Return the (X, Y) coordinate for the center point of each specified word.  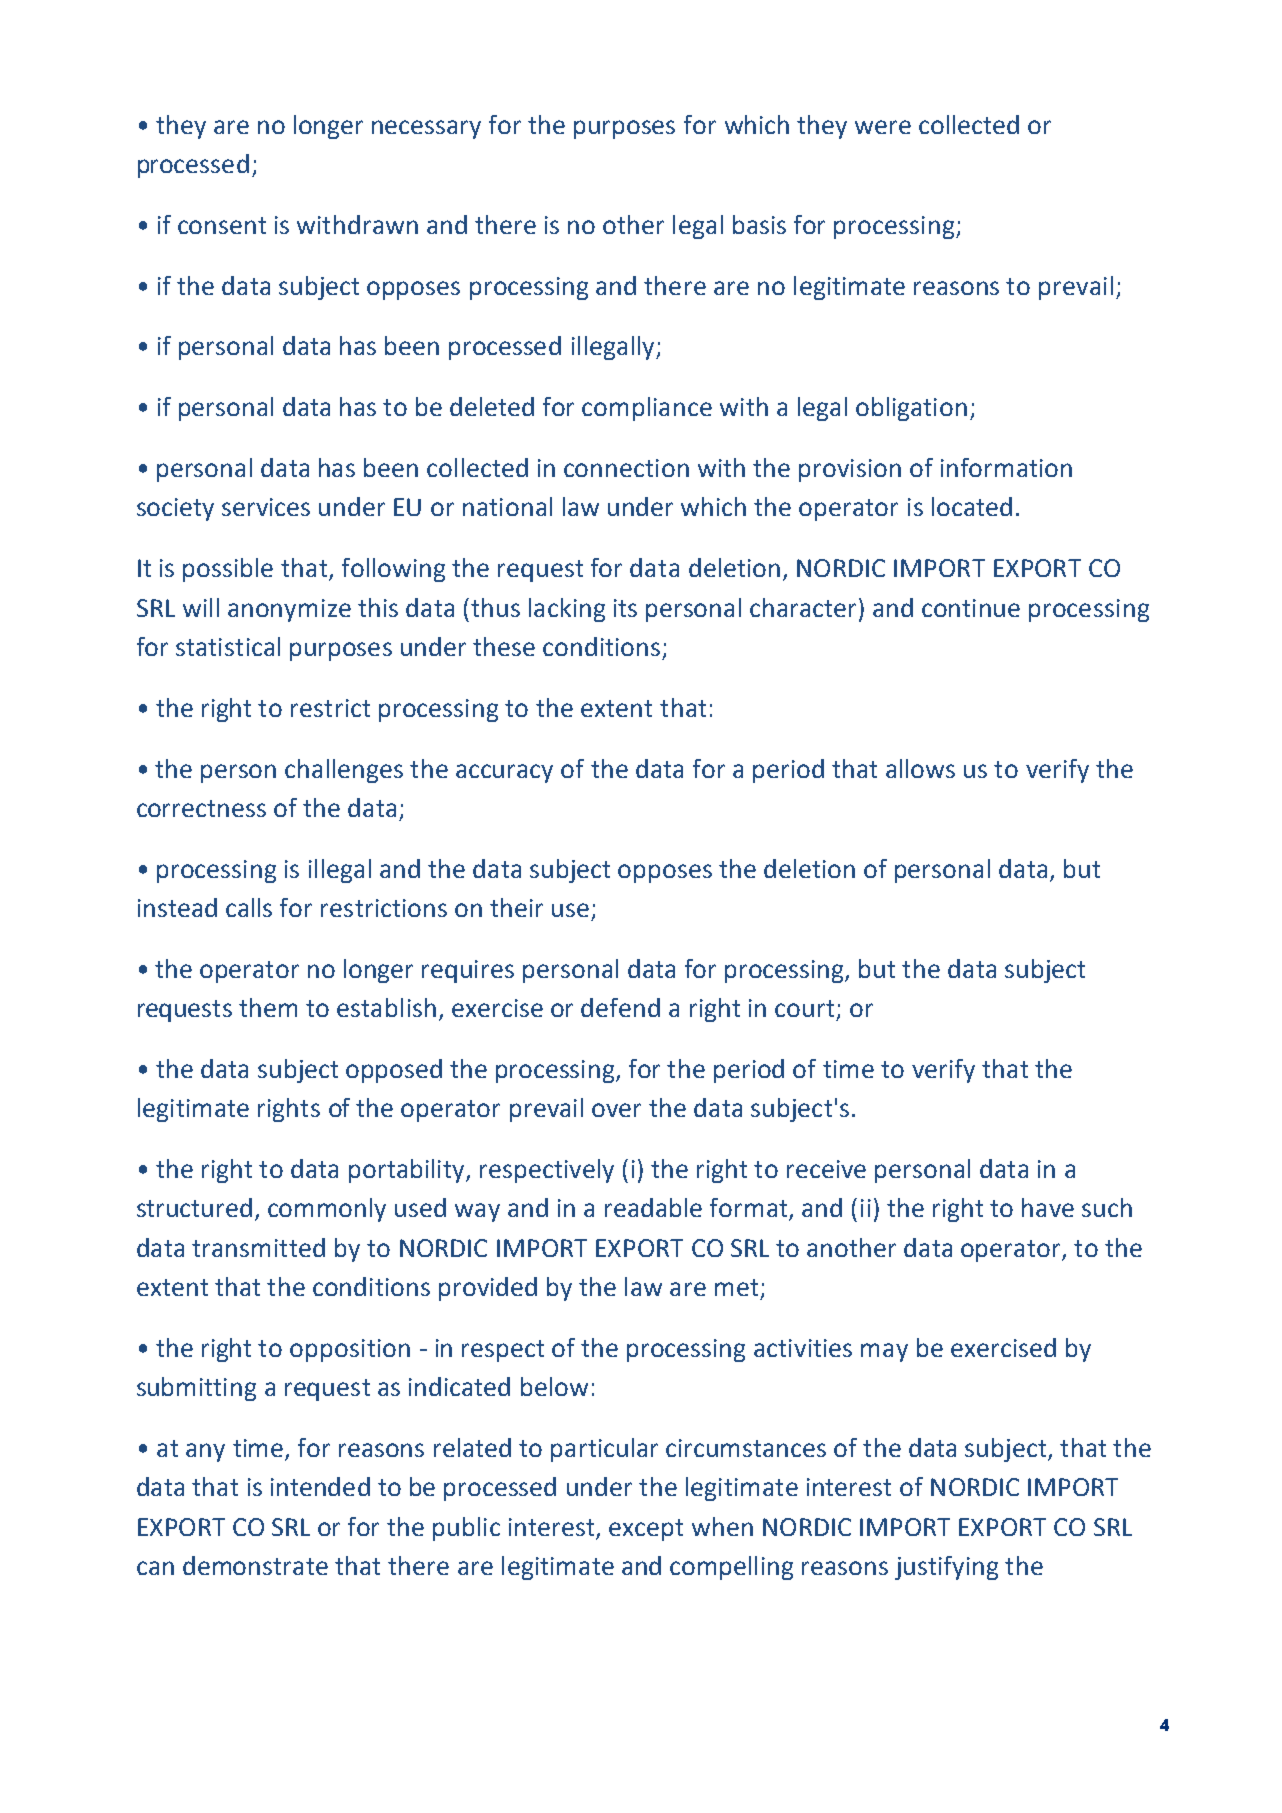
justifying (946, 1568)
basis (759, 224)
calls (249, 907)
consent (222, 225)
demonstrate (255, 1565)
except (646, 1530)
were (883, 127)
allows (920, 768)
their (516, 907)
